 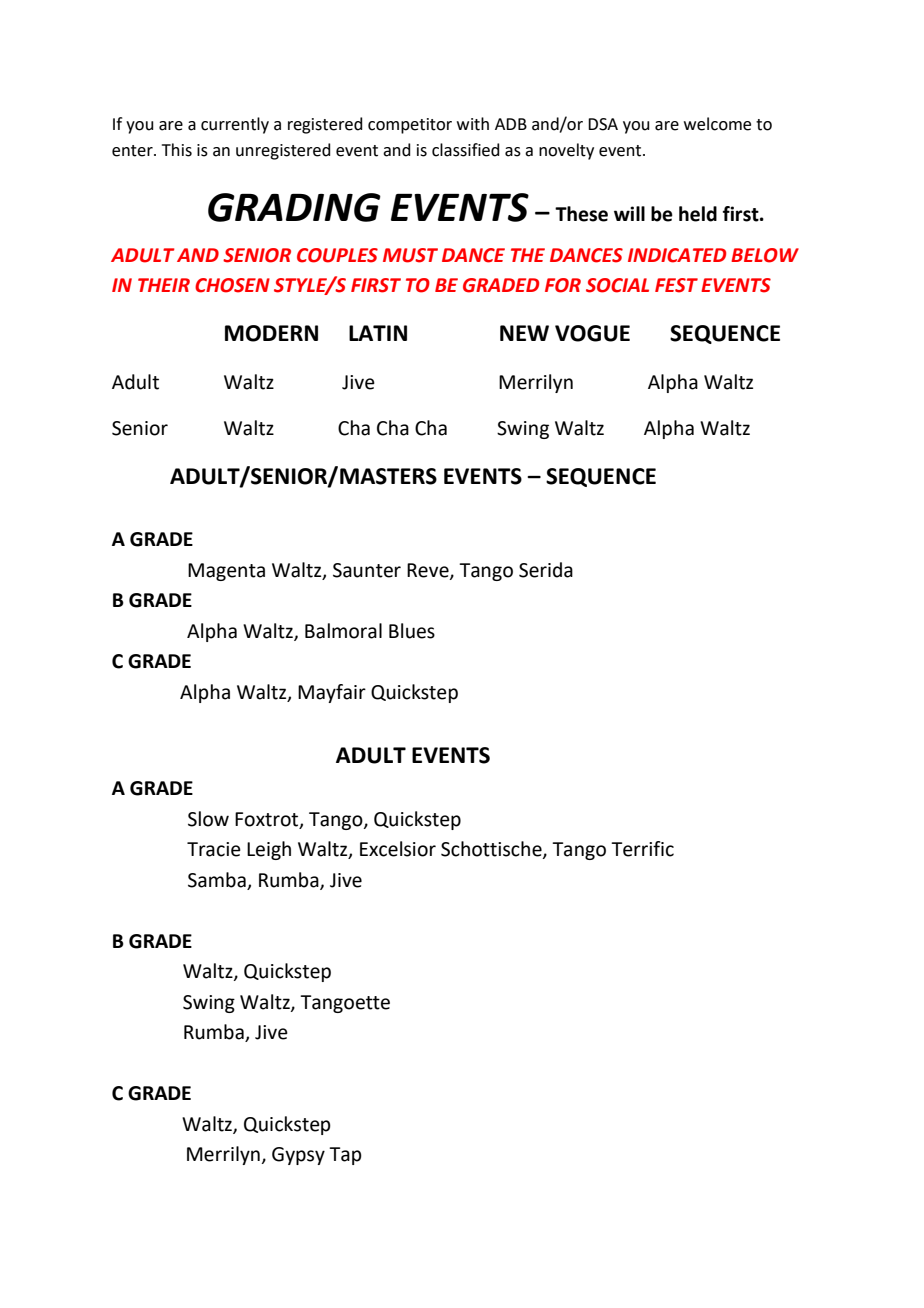 I want to click on This, so click(x=177, y=150).
